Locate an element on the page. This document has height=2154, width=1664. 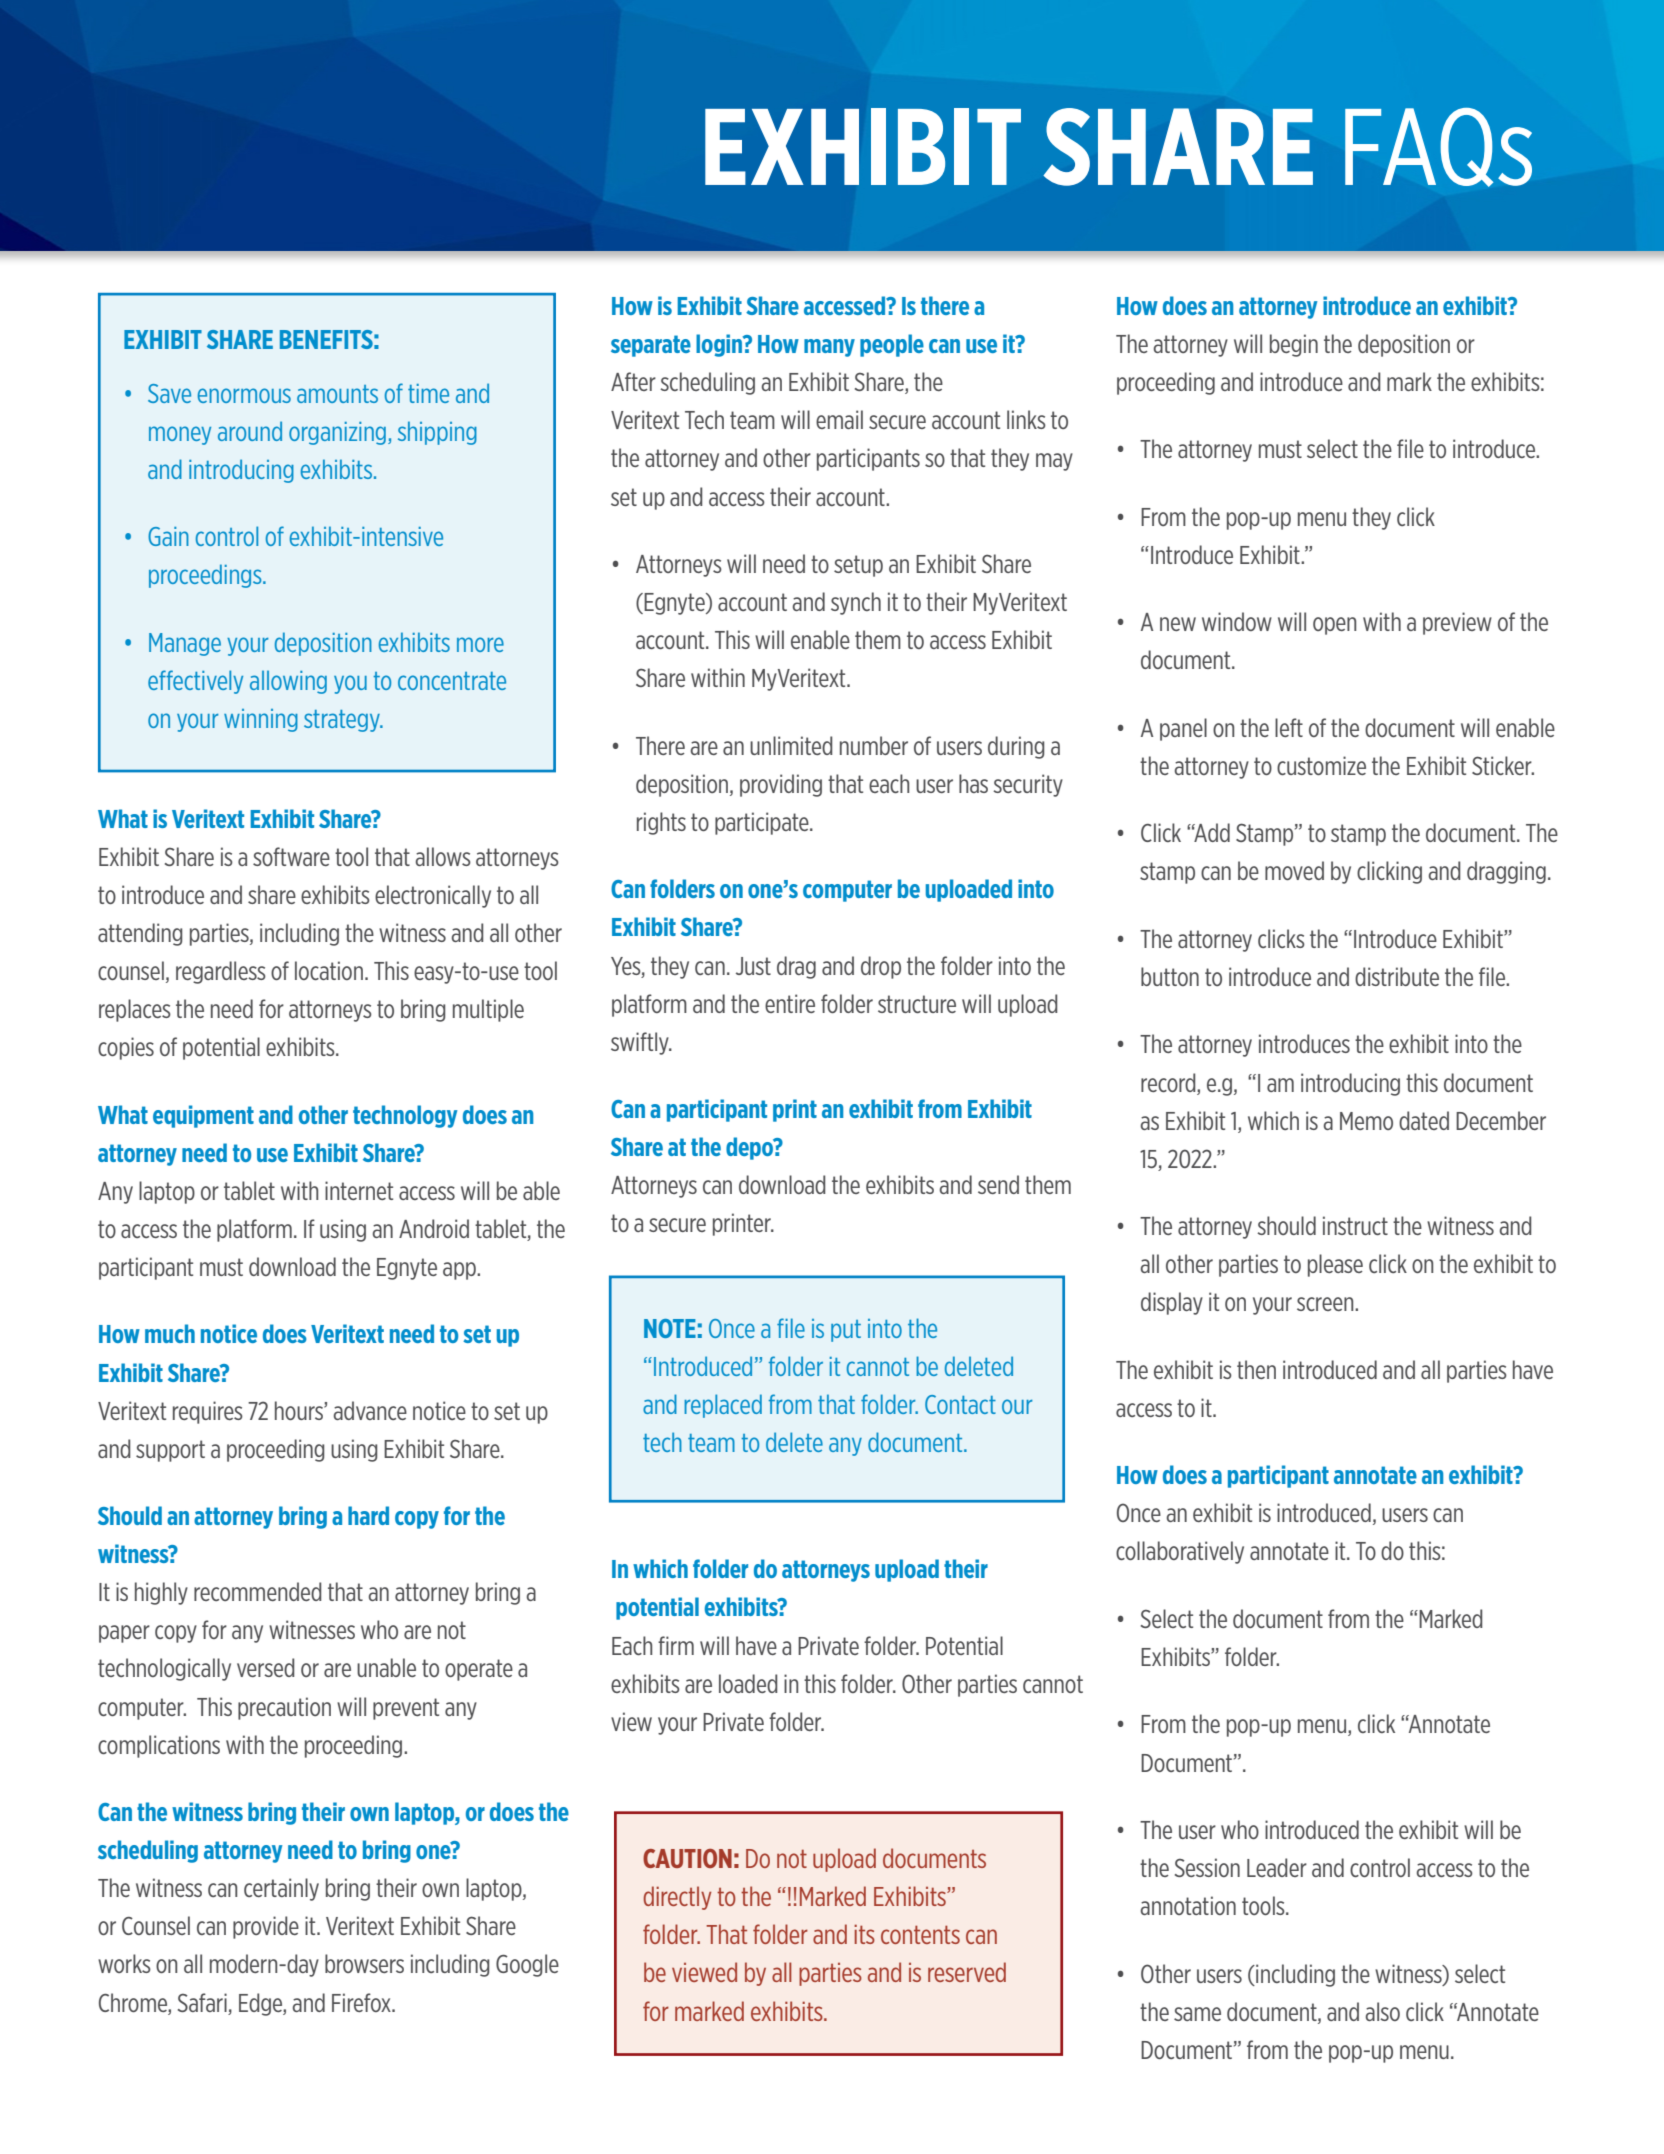
moved is located at coordinates (1294, 870).
